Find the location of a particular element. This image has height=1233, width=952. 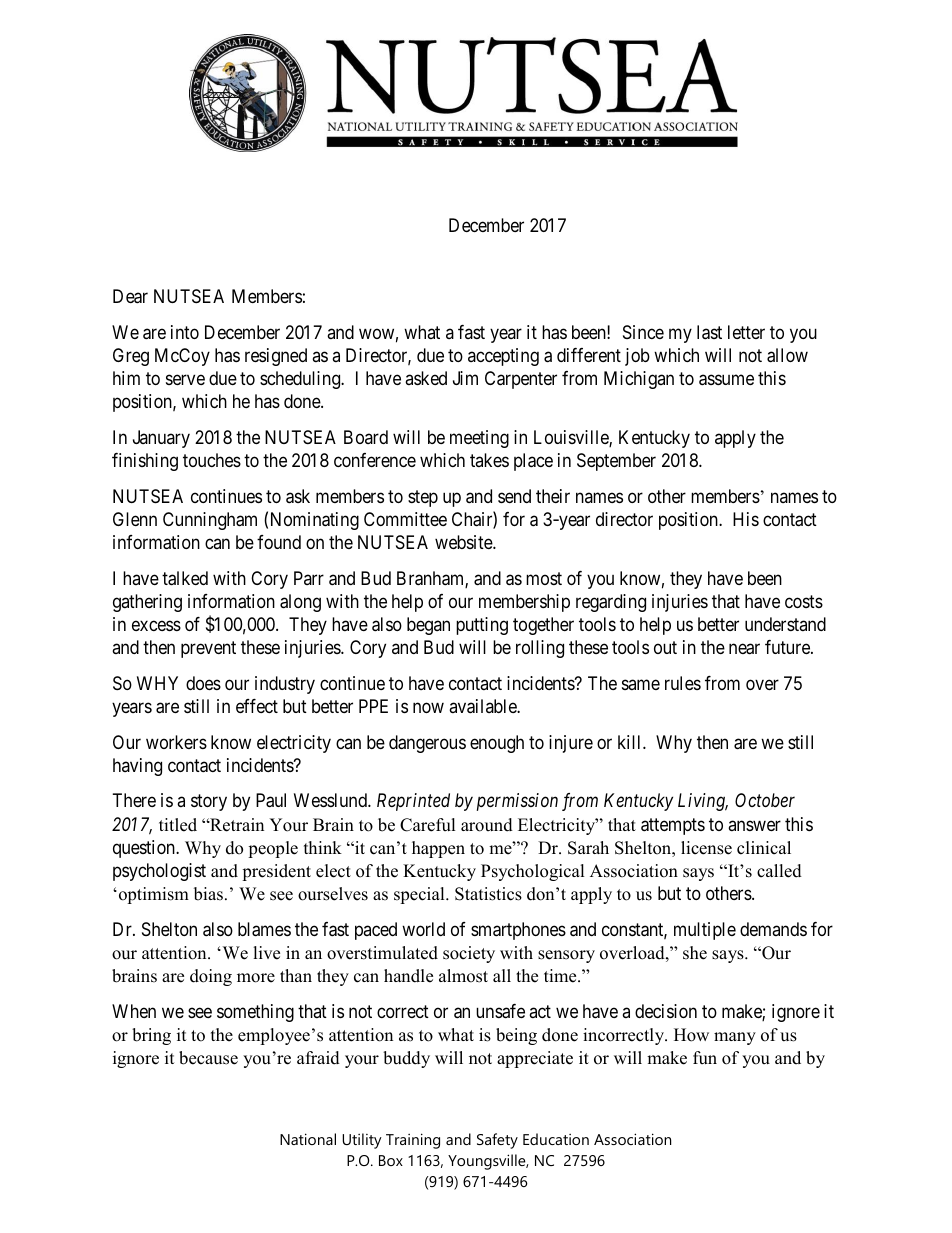

rules is located at coordinates (683, 683).
